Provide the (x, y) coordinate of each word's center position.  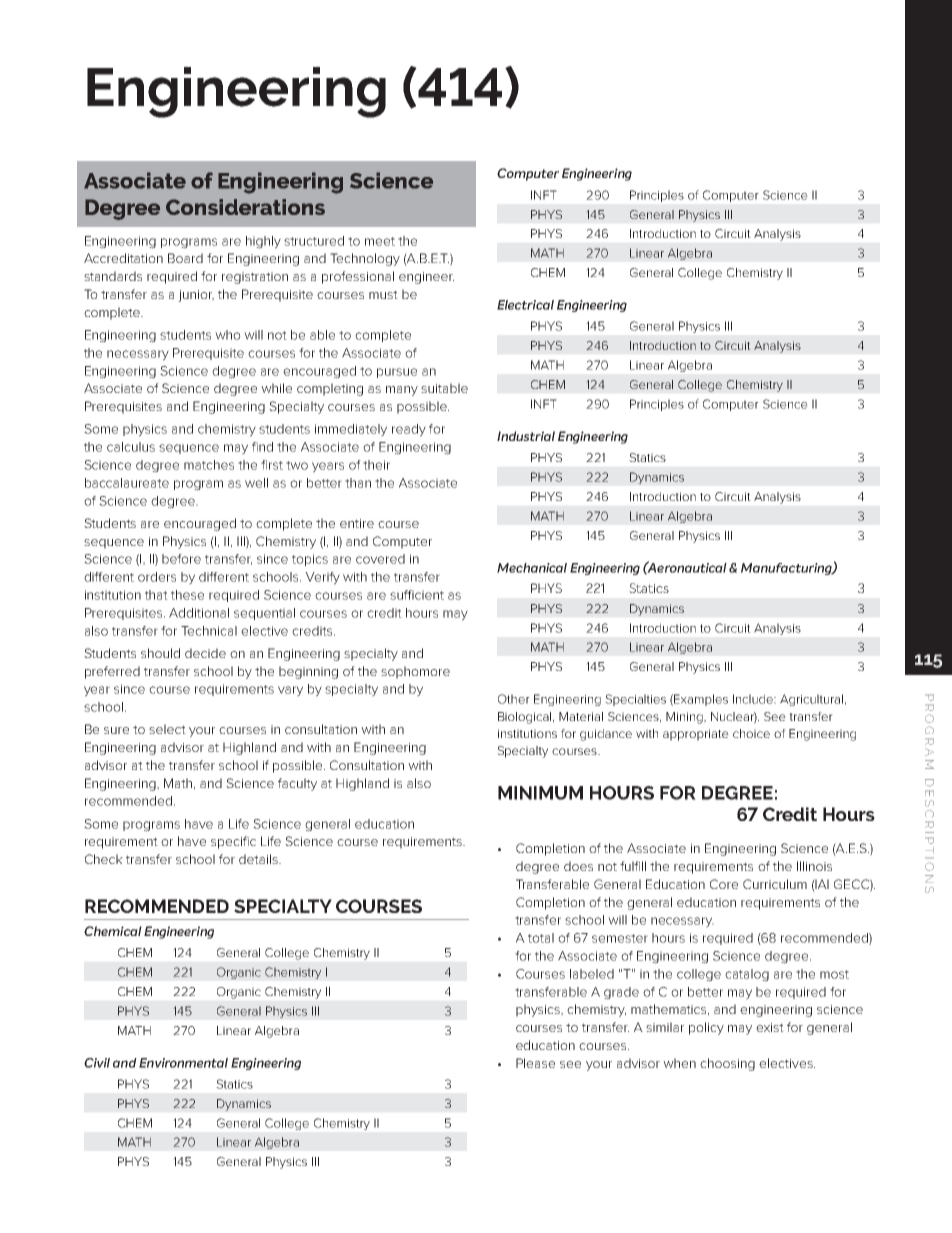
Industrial (526, 436)
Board (185, 258)
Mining (685, 718)
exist (770, 1027)
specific (233, 842)
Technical (209, 631)
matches (209, 465)
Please (535, 1063)
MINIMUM (540, 793)
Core (724, 884)
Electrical (525, 305)
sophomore (415, 672)
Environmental (183, 1063)
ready (409, 430)
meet (380, 241)
